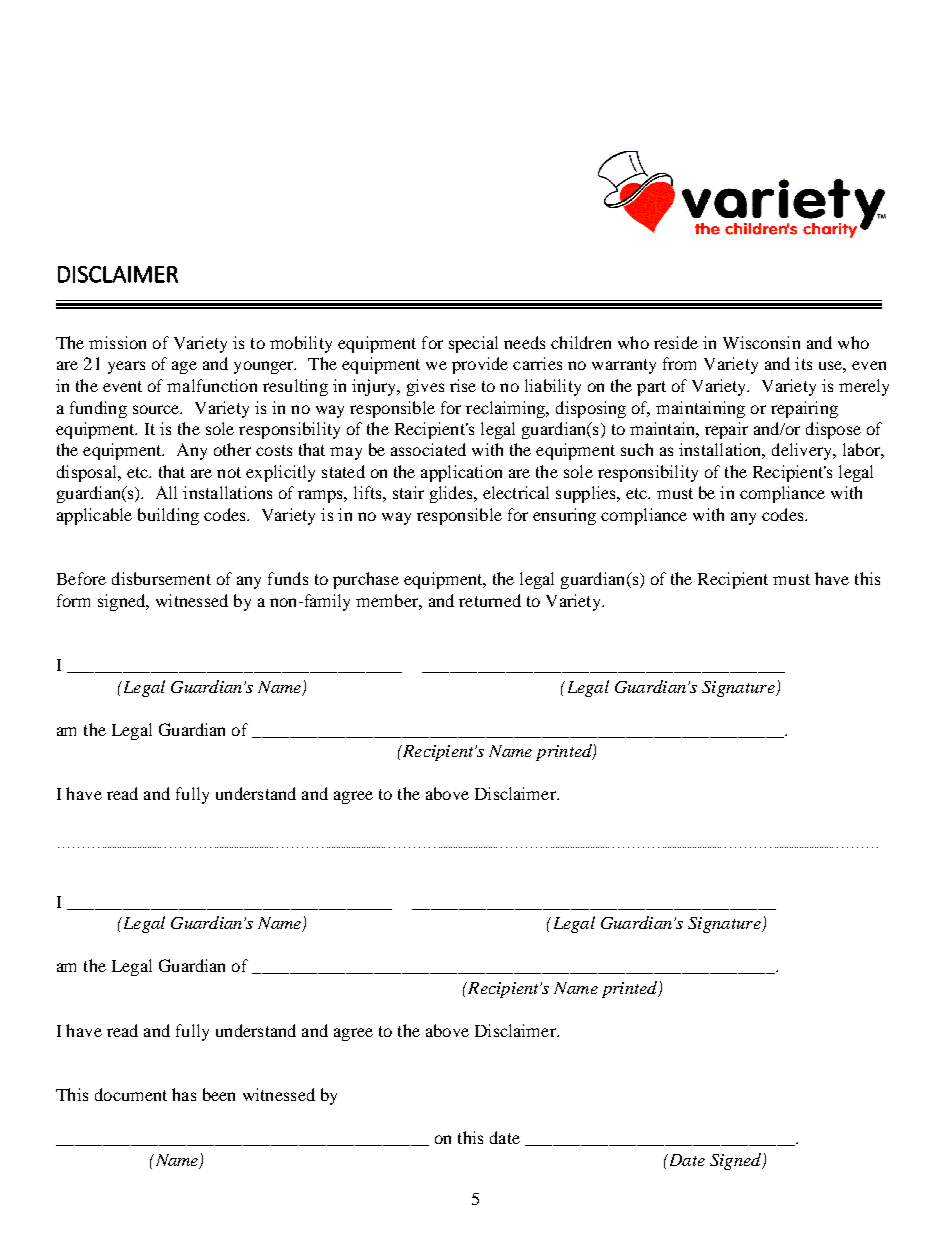 The height and width of the image is (1233, 952). What do you see at coordinates (803, 363) in the image?
I see `its` at bounding box center [803, 363].
